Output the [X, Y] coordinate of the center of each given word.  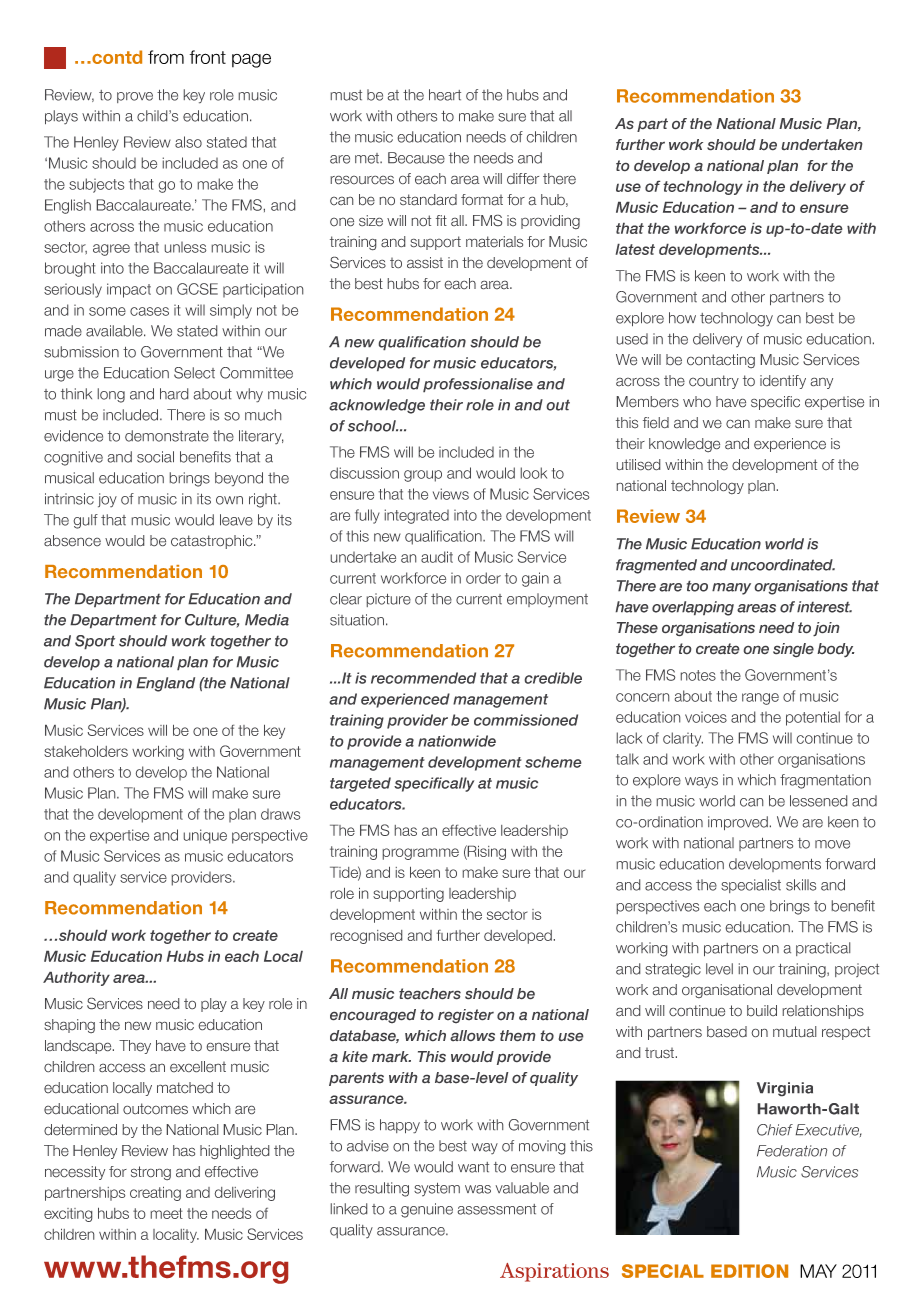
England [165, 684]
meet [167, 1213]
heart [445, 95]
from [166, 57]
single [793, 650]
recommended [423, 678]
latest [635, 249]
